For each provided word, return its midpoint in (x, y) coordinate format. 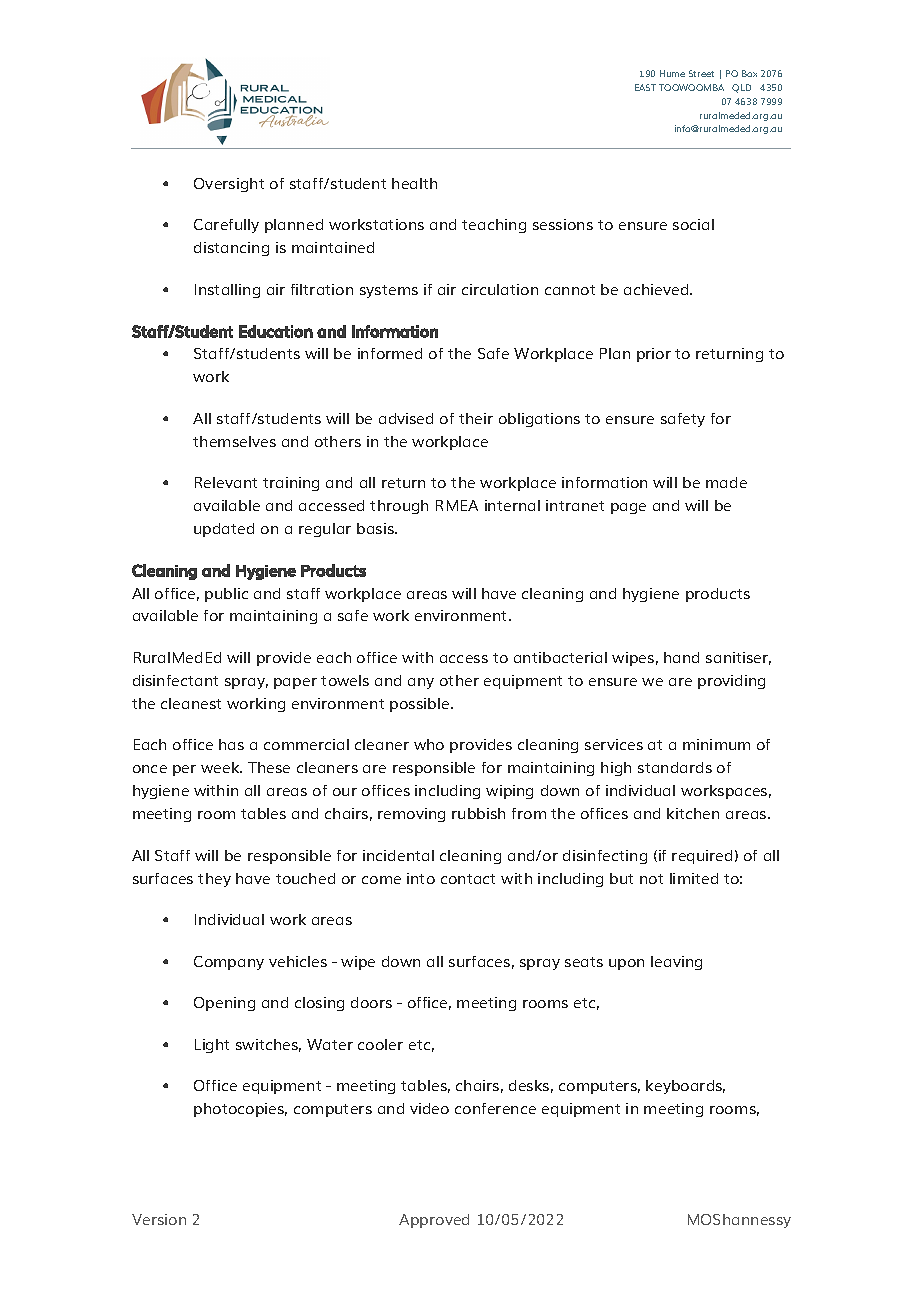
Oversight (229, 185)
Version (159, 1219)
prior (654, 355)
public (226, 595)
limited (694, 878)
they (214, 880)
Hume (672, 73)
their (476, 418)
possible (421, 705)
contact (468, 879)
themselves (234, 441)
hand (681, 657)
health (414, 183)
